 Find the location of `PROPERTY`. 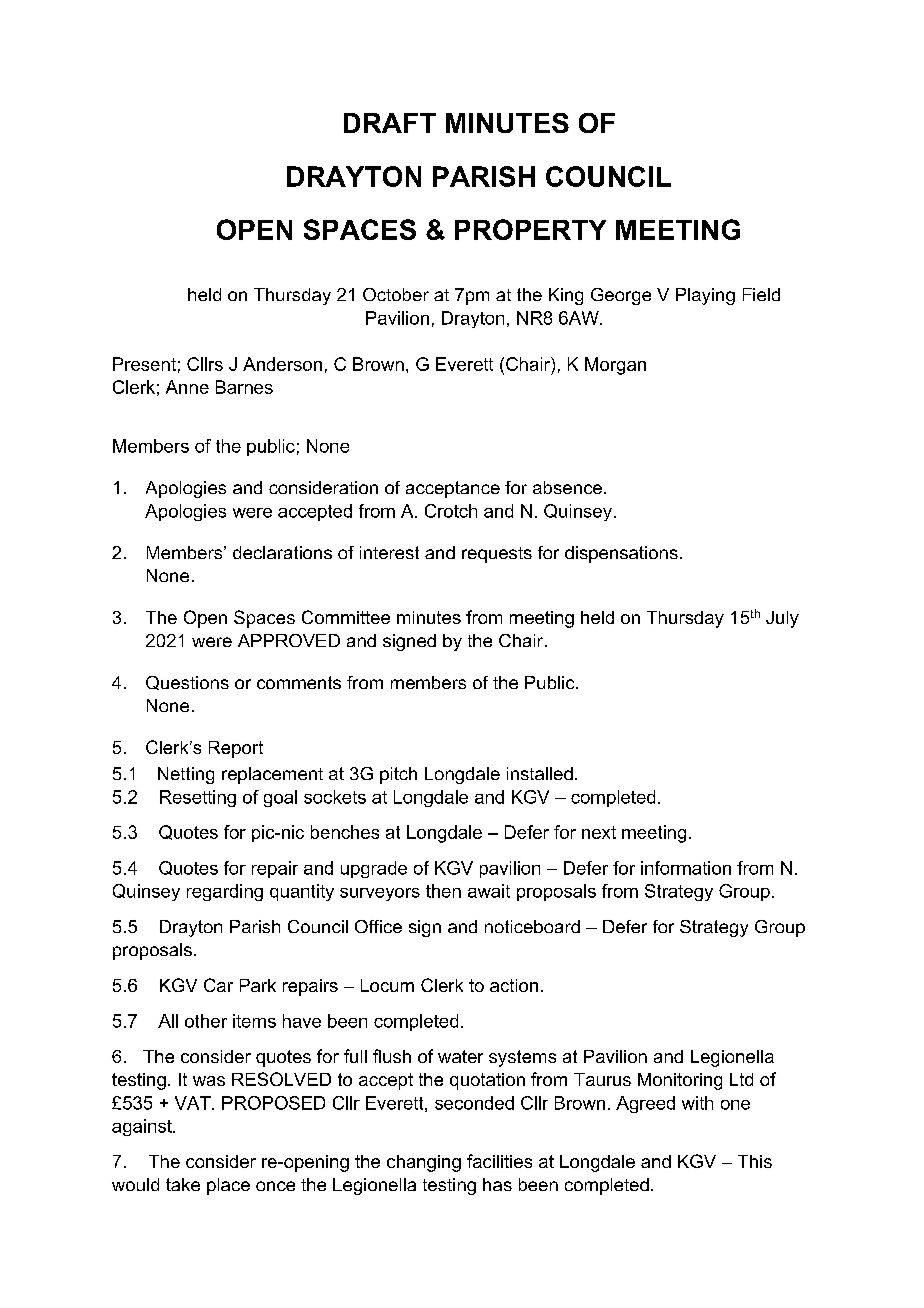

PROPERTY is located at coordinates (530, 229).
